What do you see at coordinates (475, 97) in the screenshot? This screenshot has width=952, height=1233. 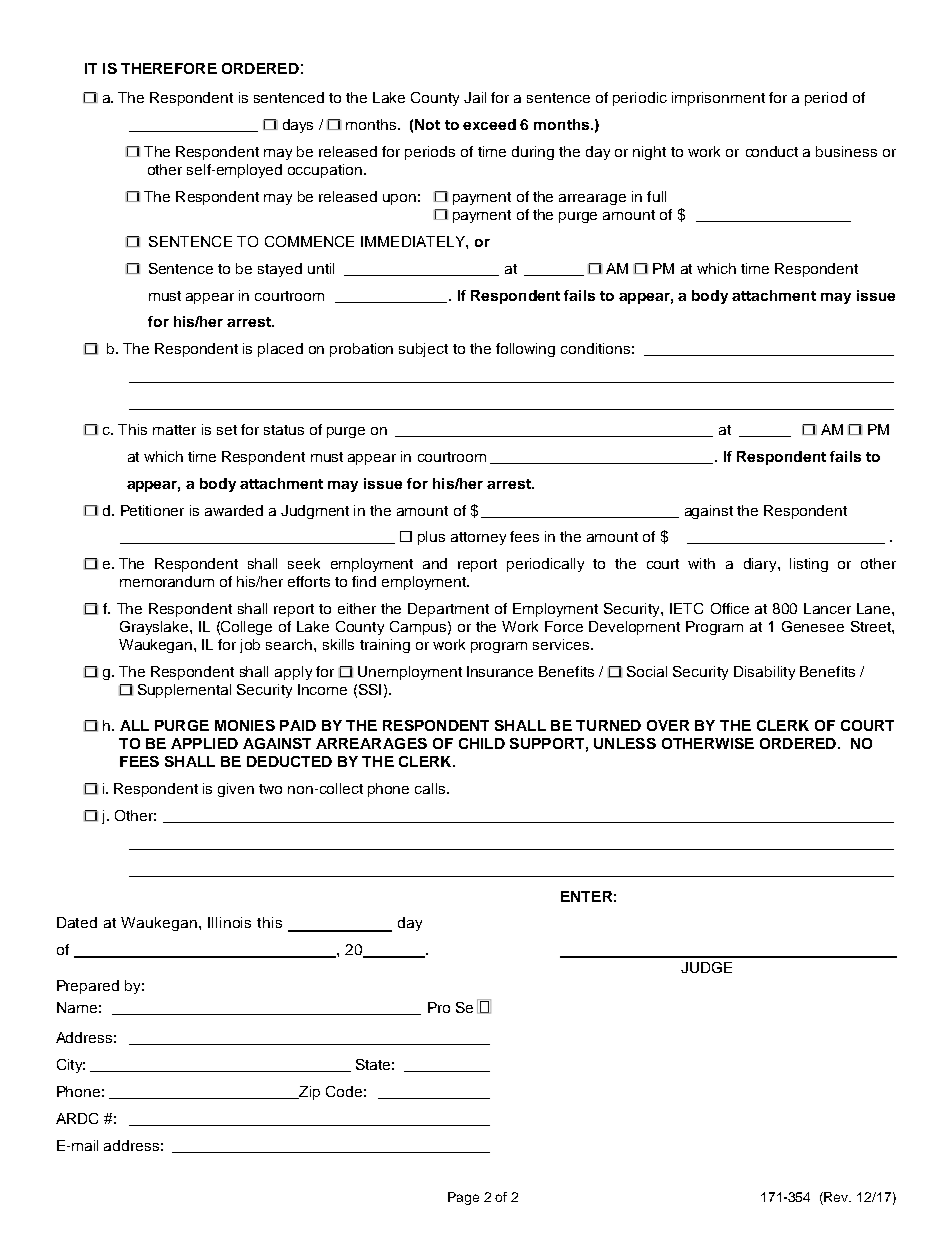 I see `Jail` at bounding box center [475, 97].
